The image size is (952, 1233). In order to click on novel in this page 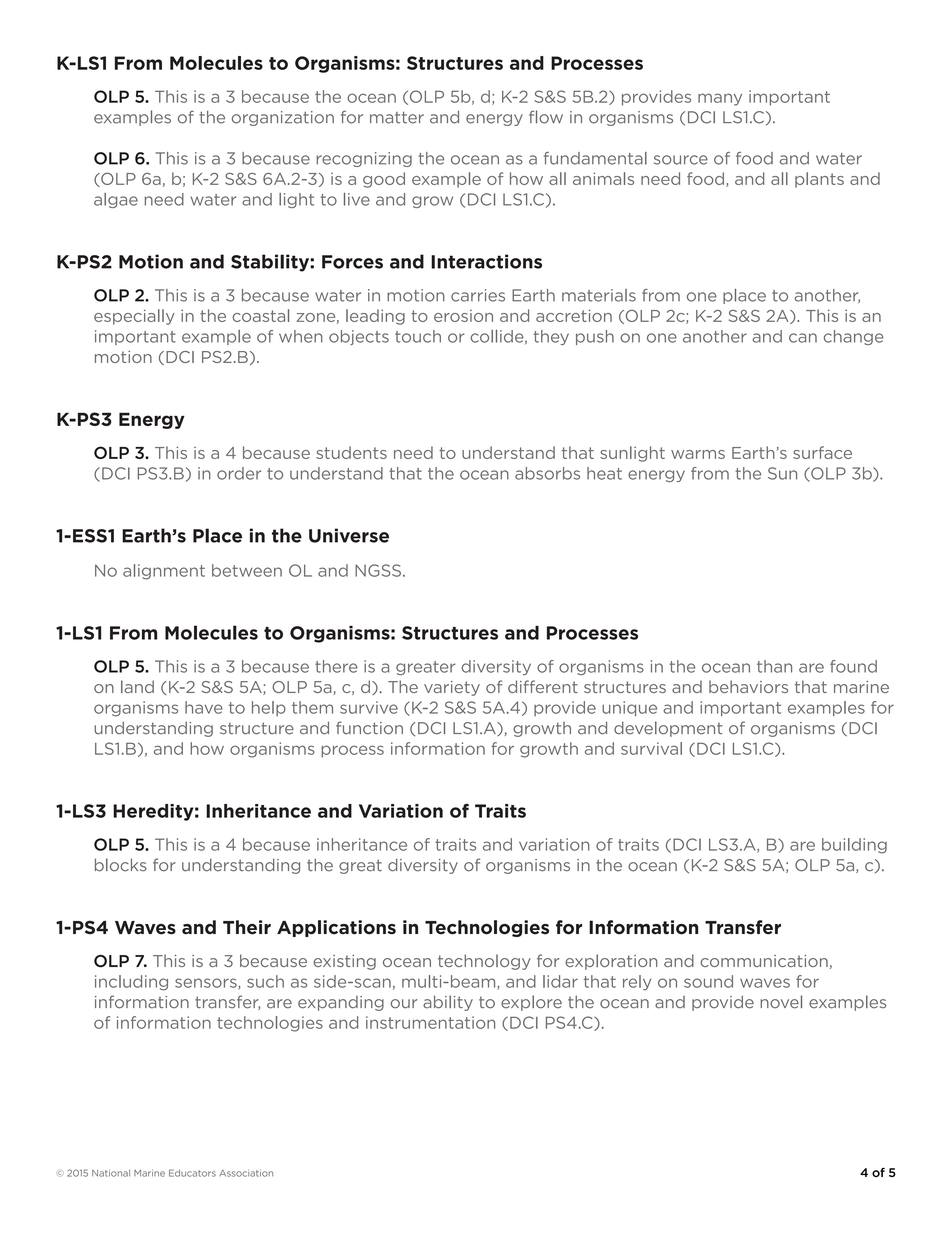, I will do `click(781, 1002)`.
